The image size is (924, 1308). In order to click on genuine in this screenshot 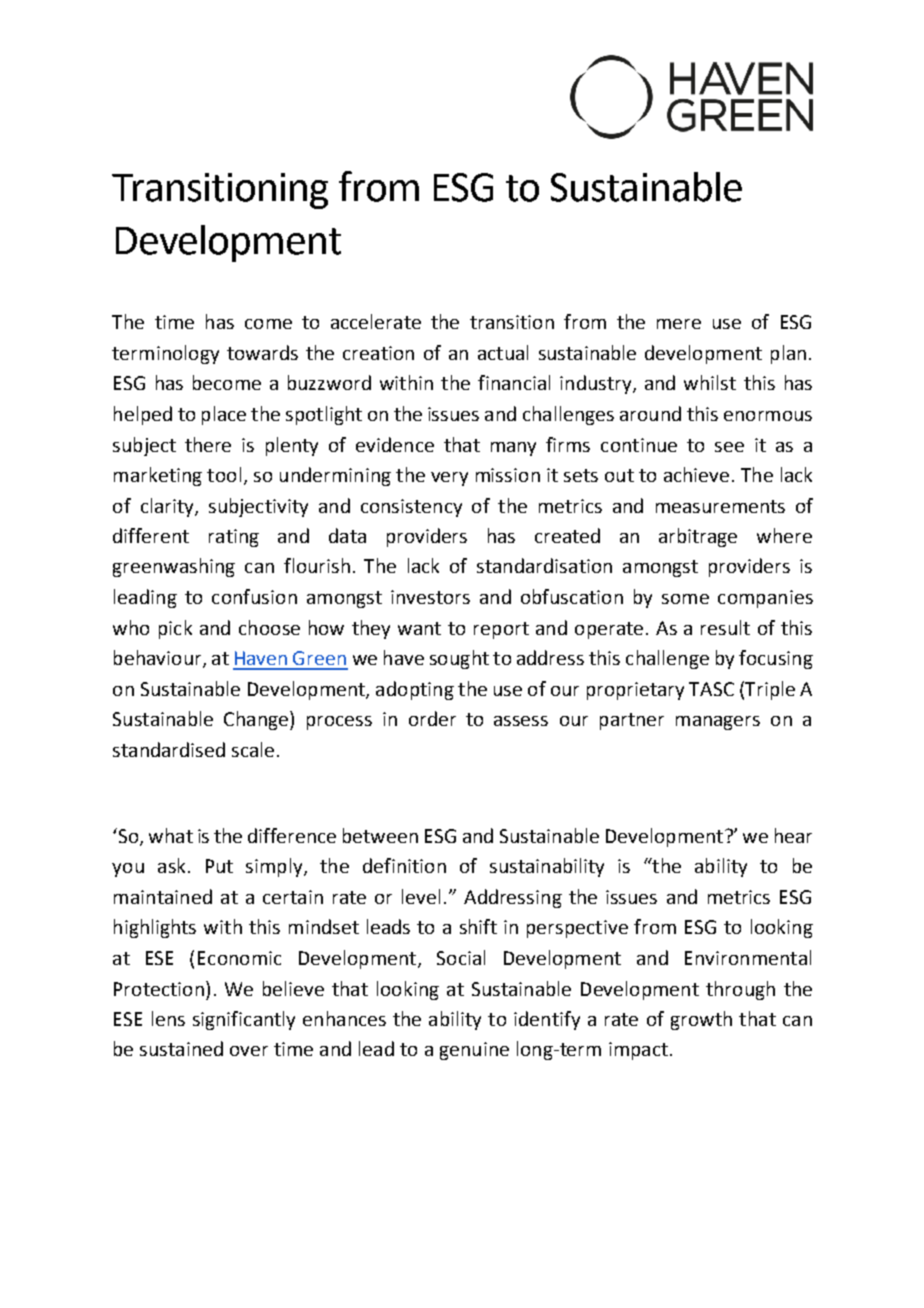, I will do `click(474, 1051)`.
